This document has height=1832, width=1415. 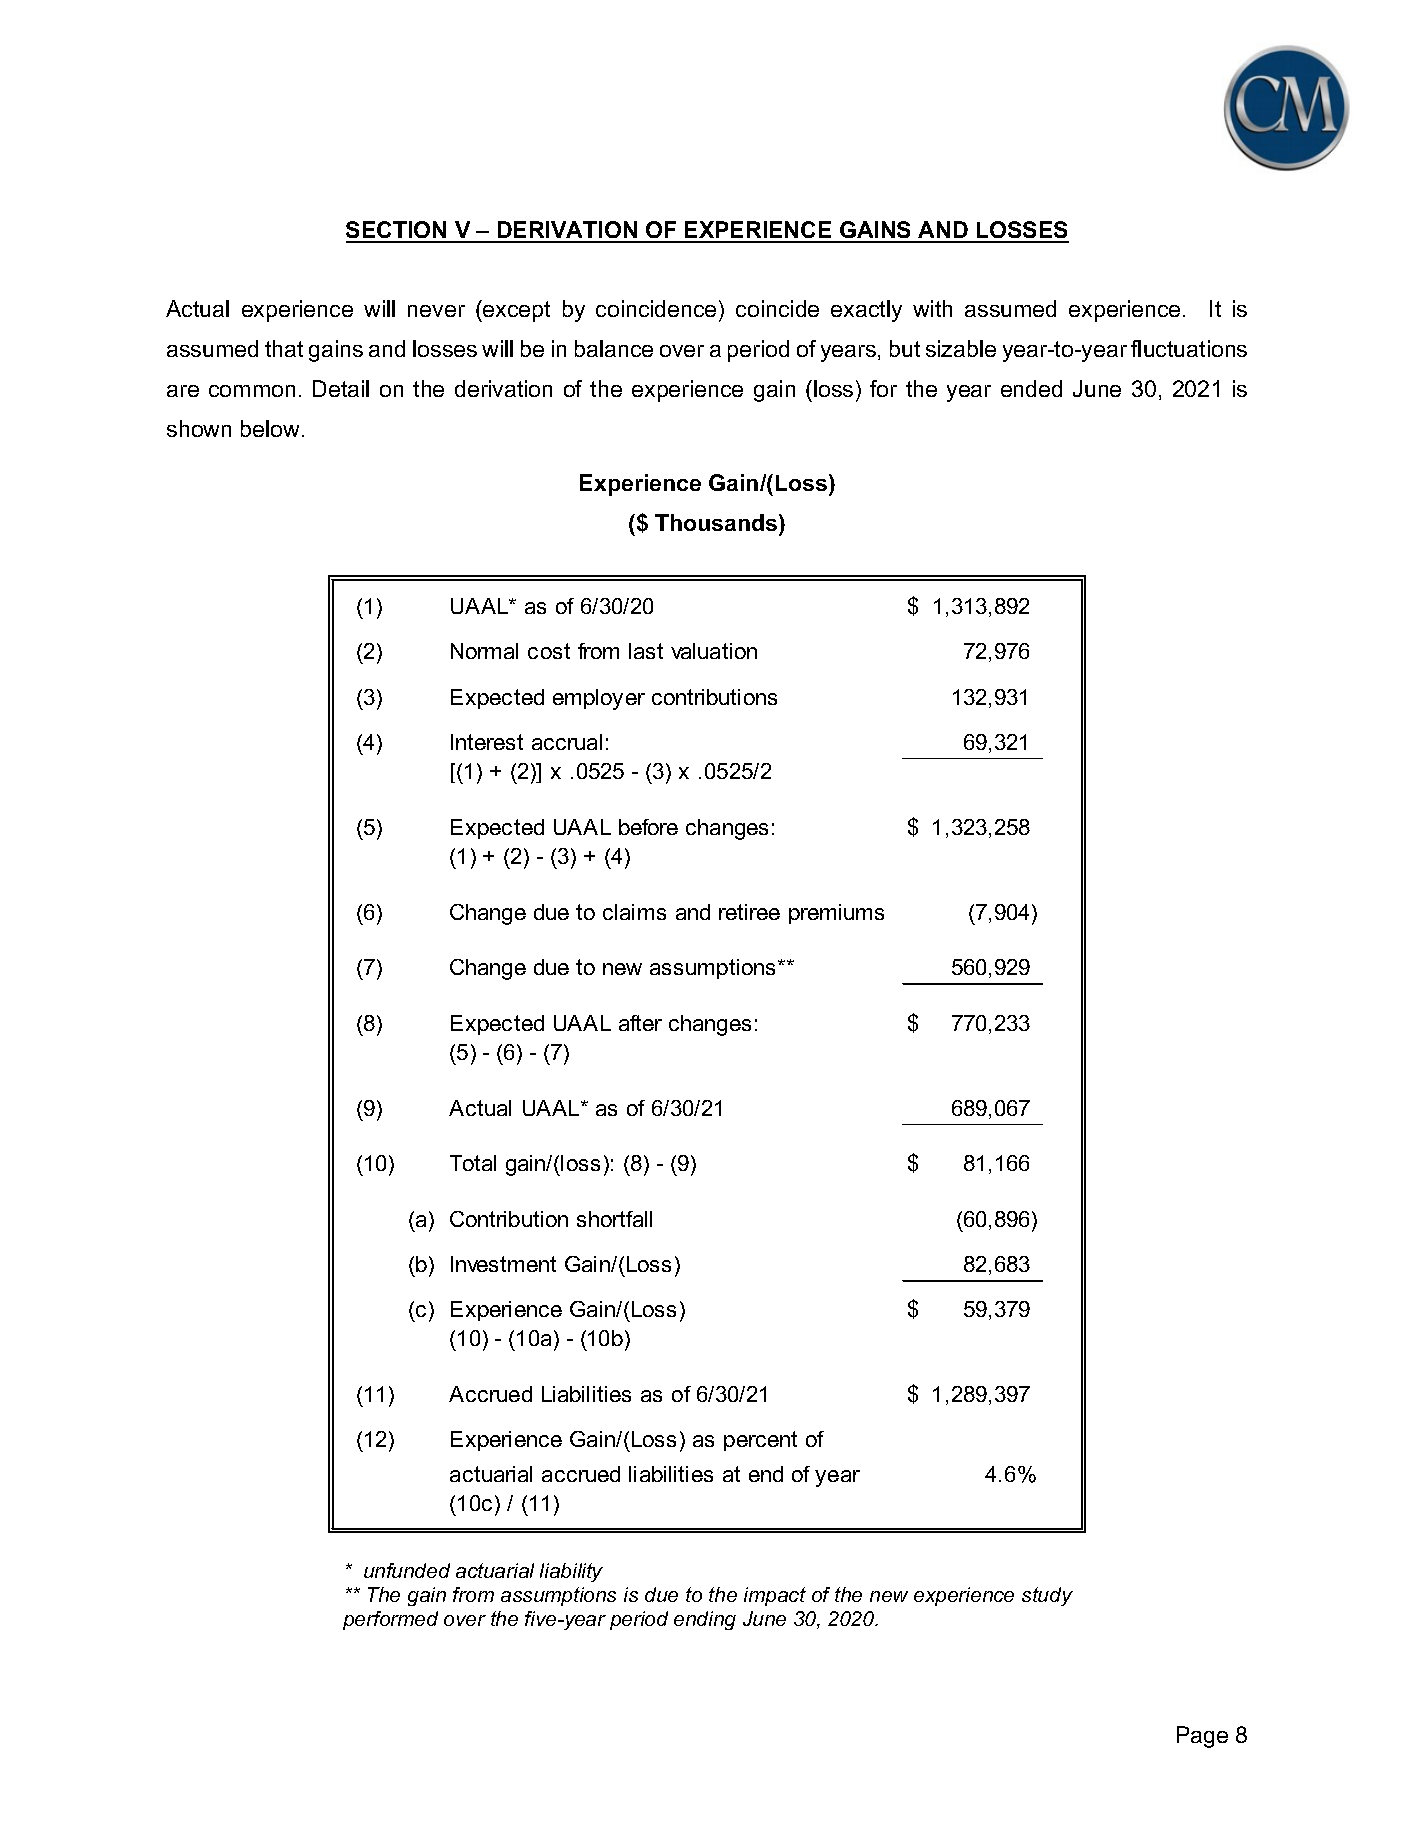 What do you see at coordinates (836, 914) in the document?
I see `premiums` at bounding box center [836, 914].
